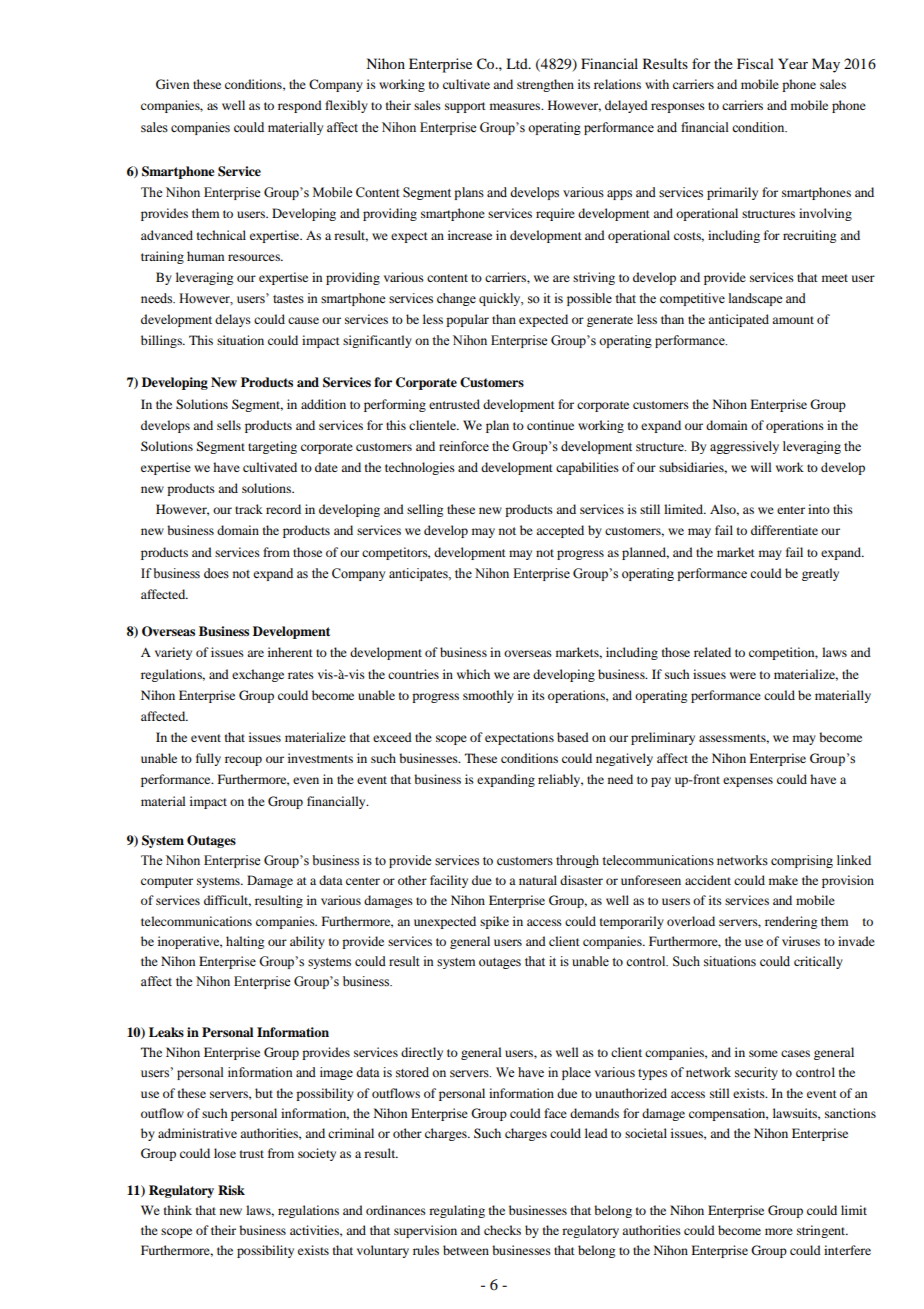  Describe the element at coordinates (791, 922) in the page. I see `rendering` at that location.
